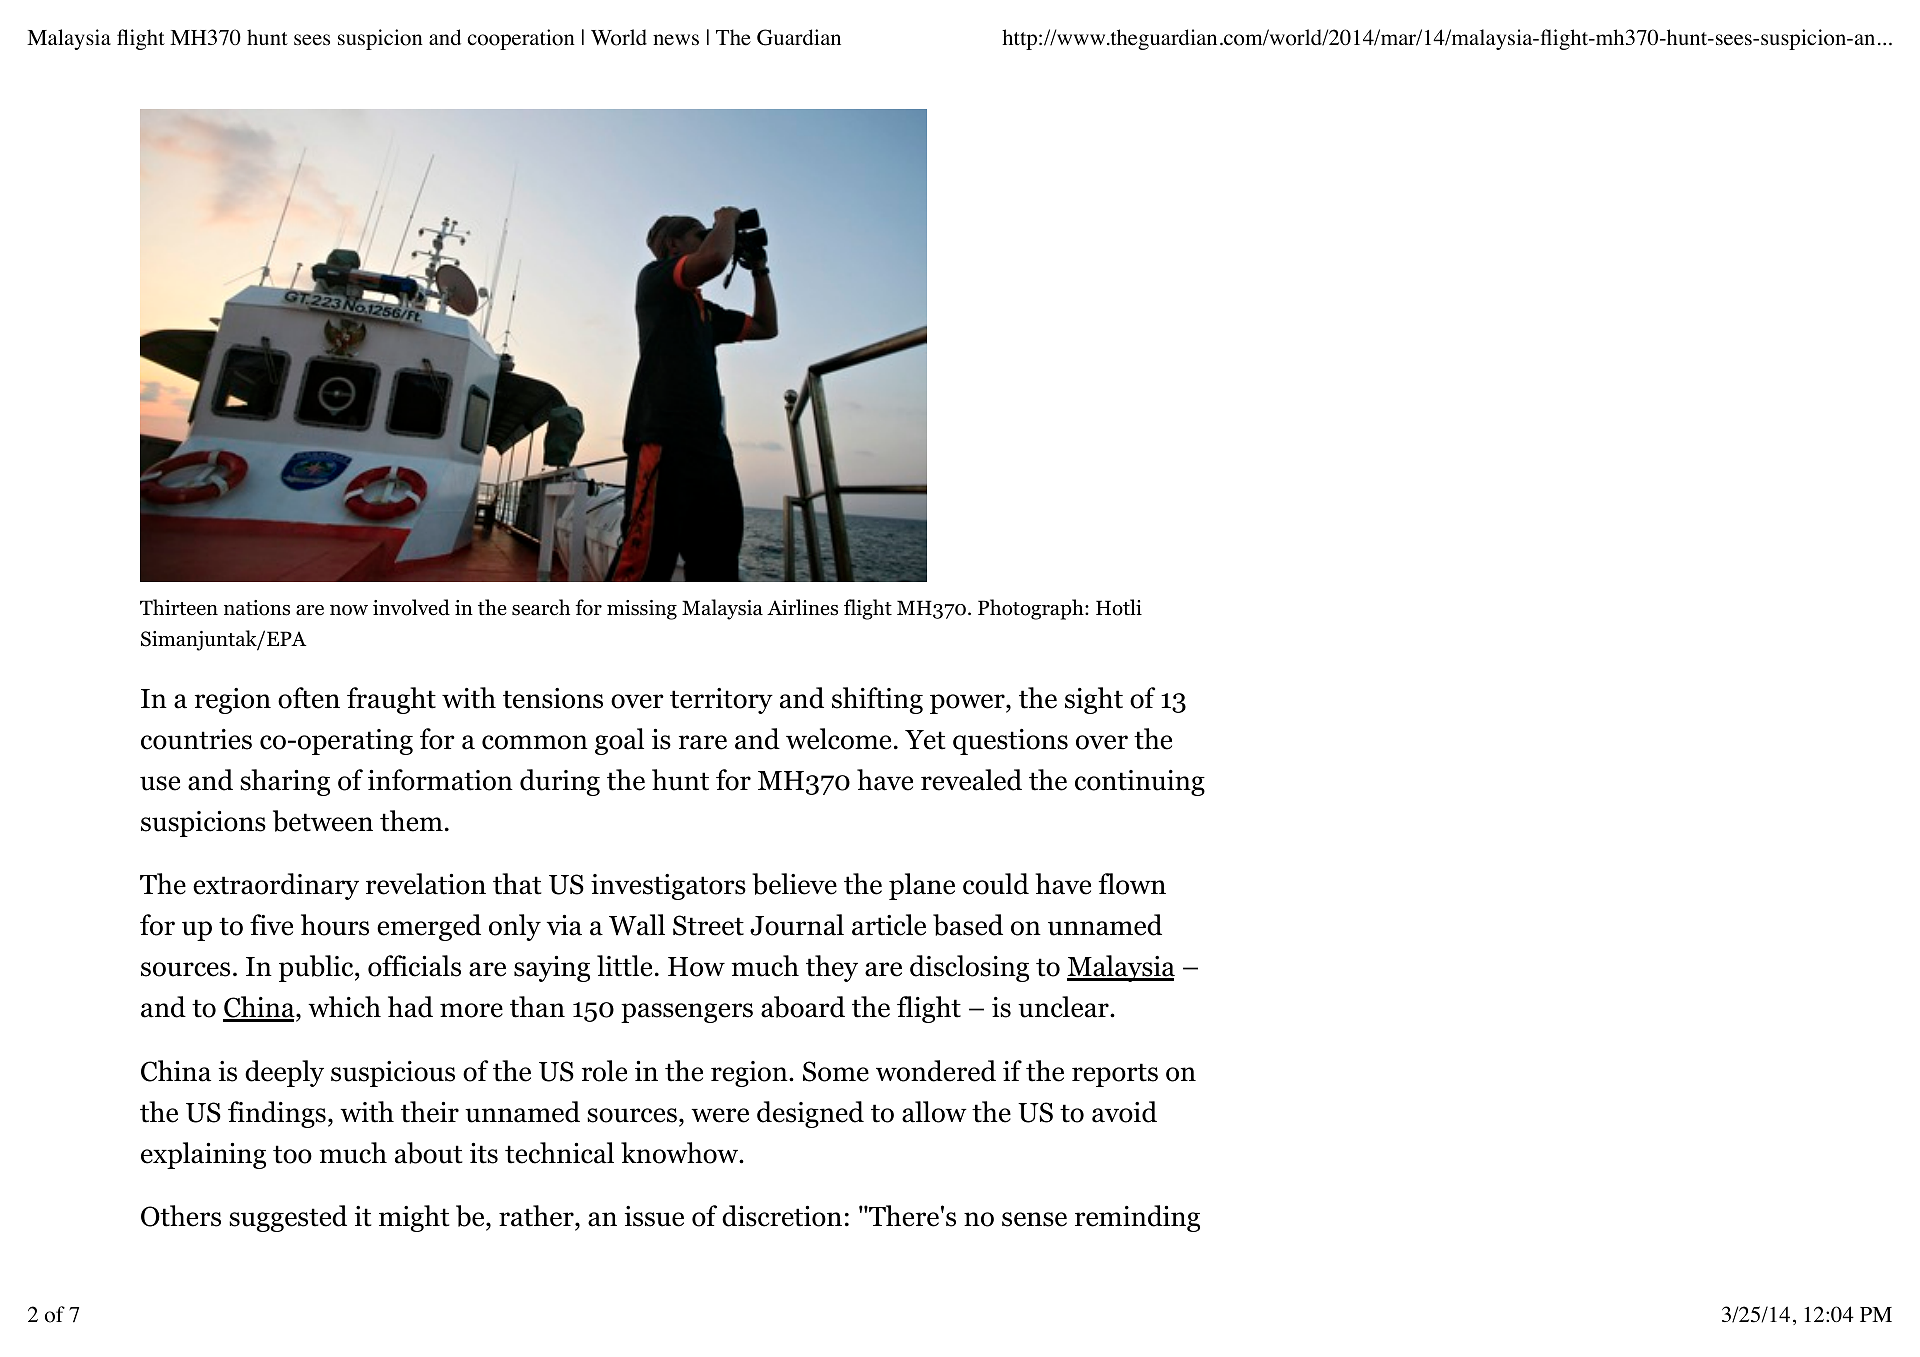 This screenshot has width=1920, height=1357. I want to click on Photograph, so click(1032, 609).
